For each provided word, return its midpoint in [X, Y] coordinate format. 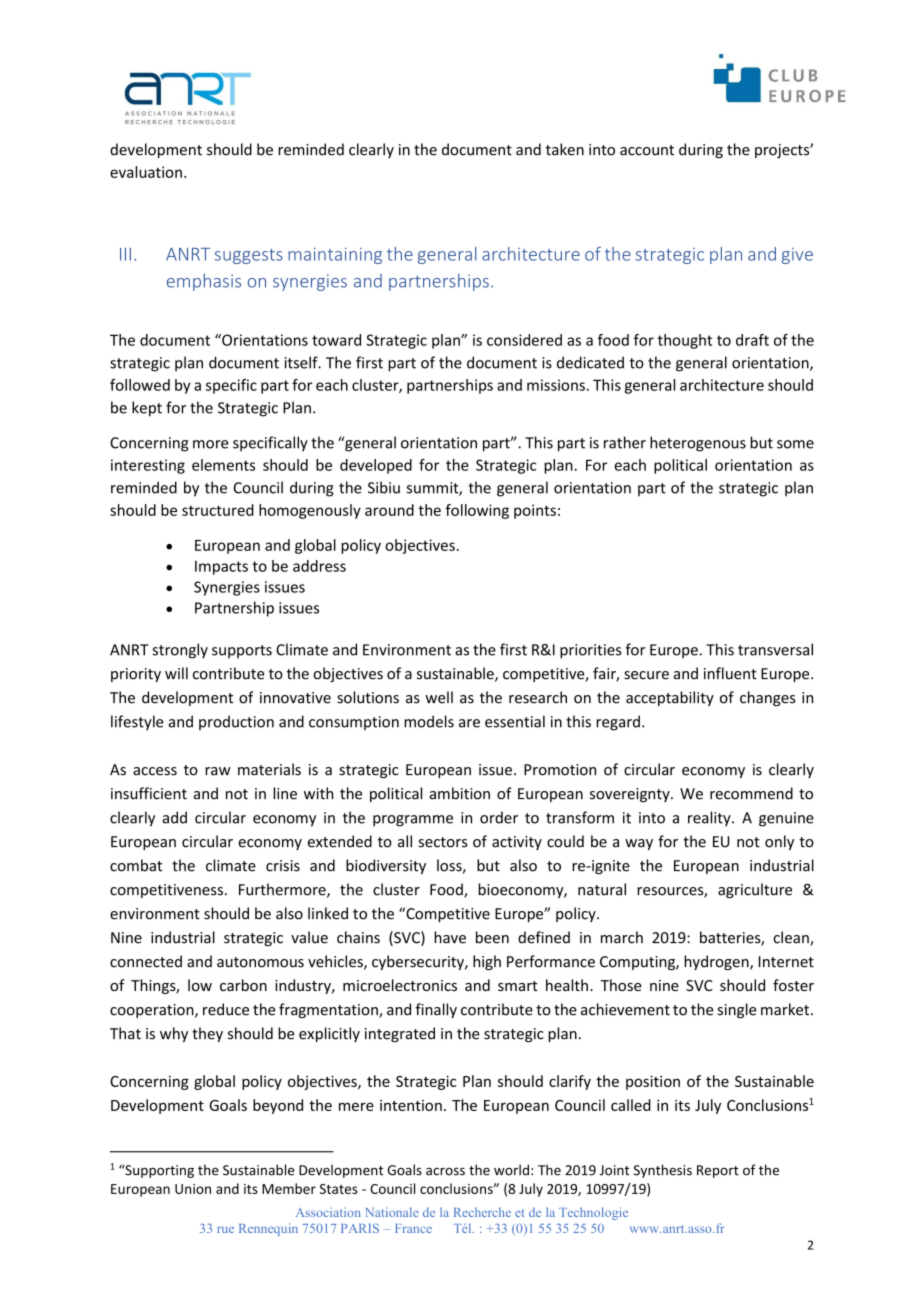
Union [193, 1189]
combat [136, 865]
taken [565, 149]
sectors [443, 842]
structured [218, 510]
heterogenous [698, 444]
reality [710, 819]
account [647, 150]
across [445, 1172]
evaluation [146, 172]
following [477, 511]
